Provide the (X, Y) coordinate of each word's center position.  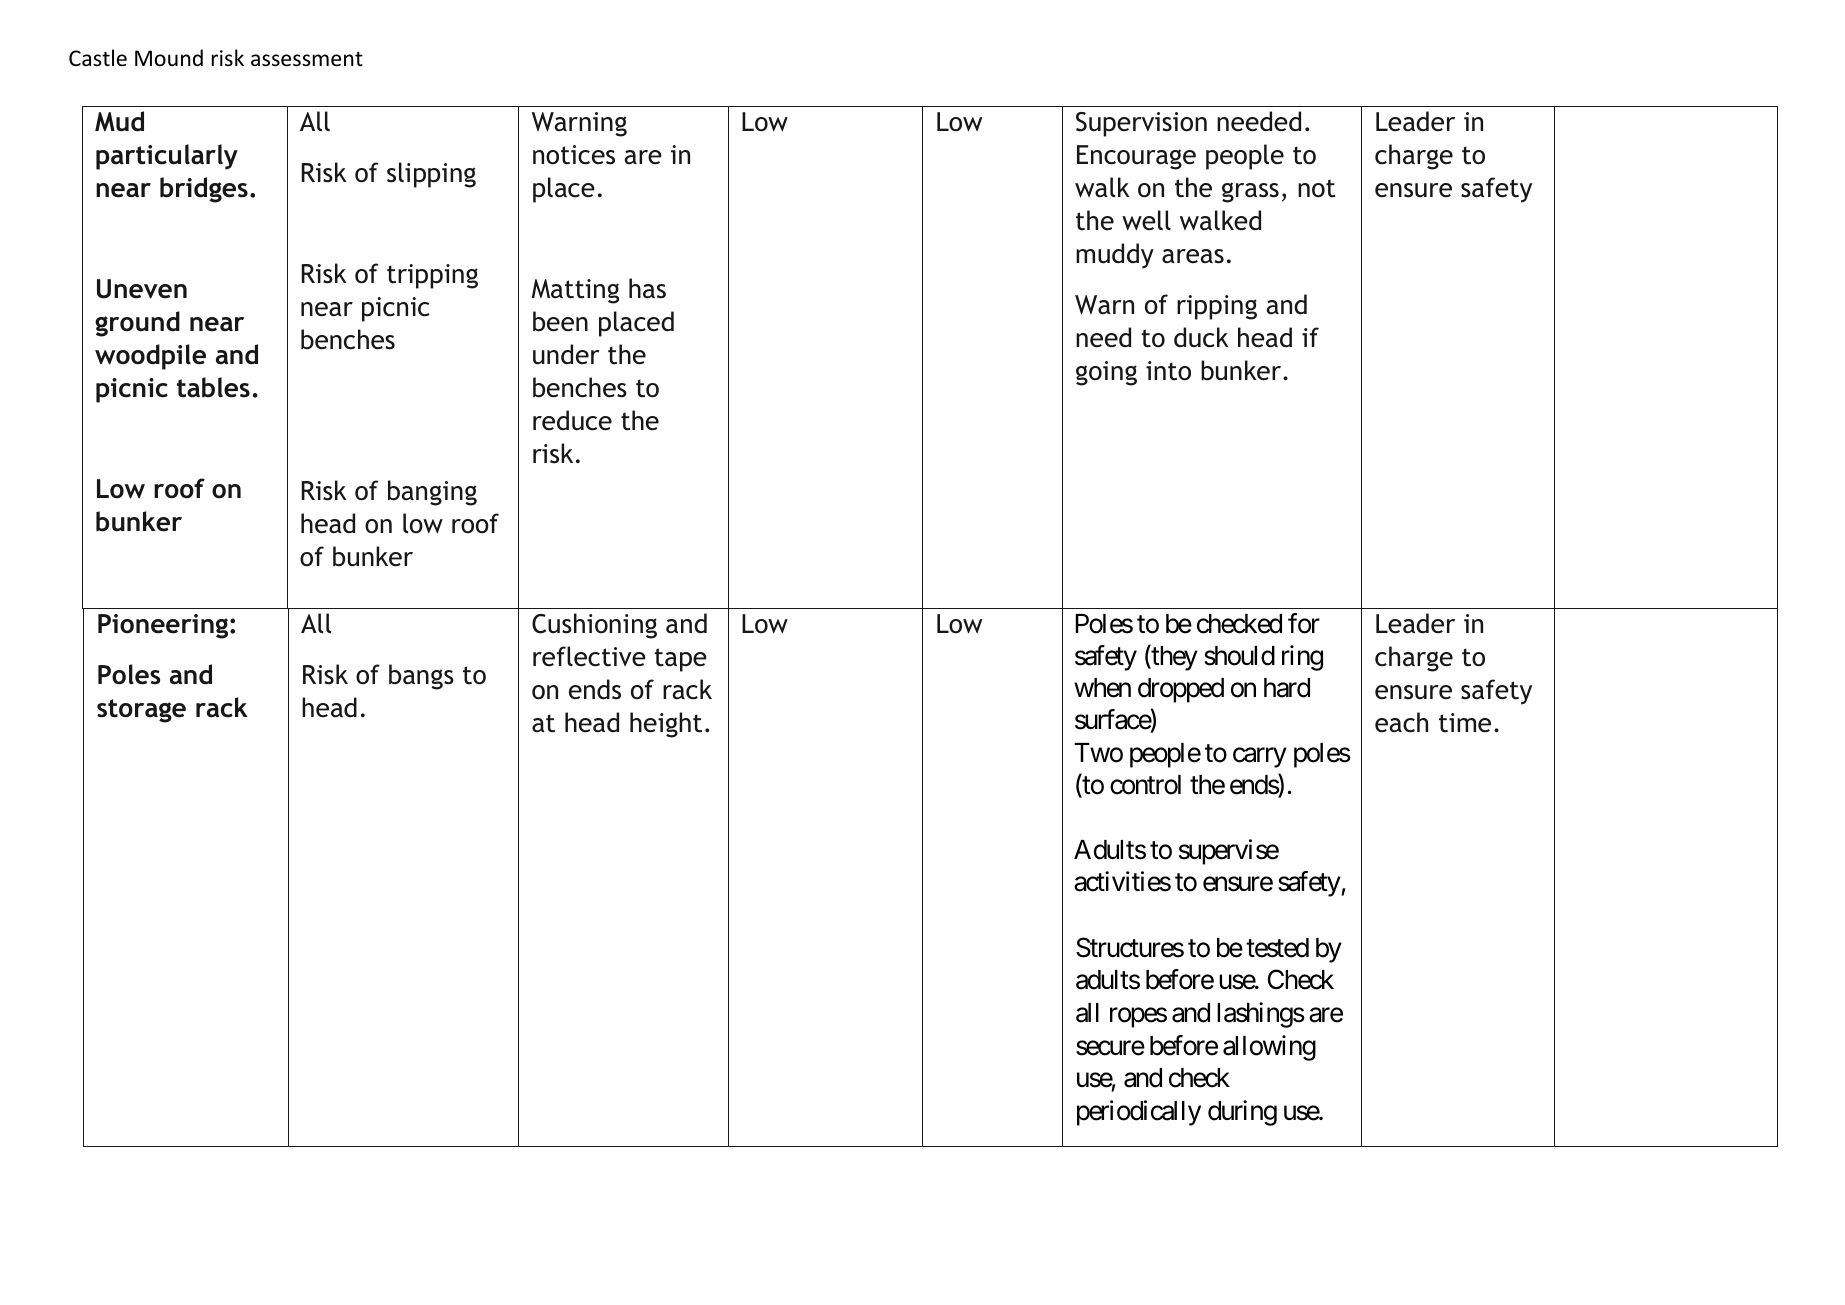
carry (1260, 758)
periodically (1139, 1113)
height (666, 725)
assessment (307, 59)
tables (213, 387)
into (1168, 371)
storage (141, 711)
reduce (572, 420)
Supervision (1141, 124)
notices (574, 155)
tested (1277, 948)
